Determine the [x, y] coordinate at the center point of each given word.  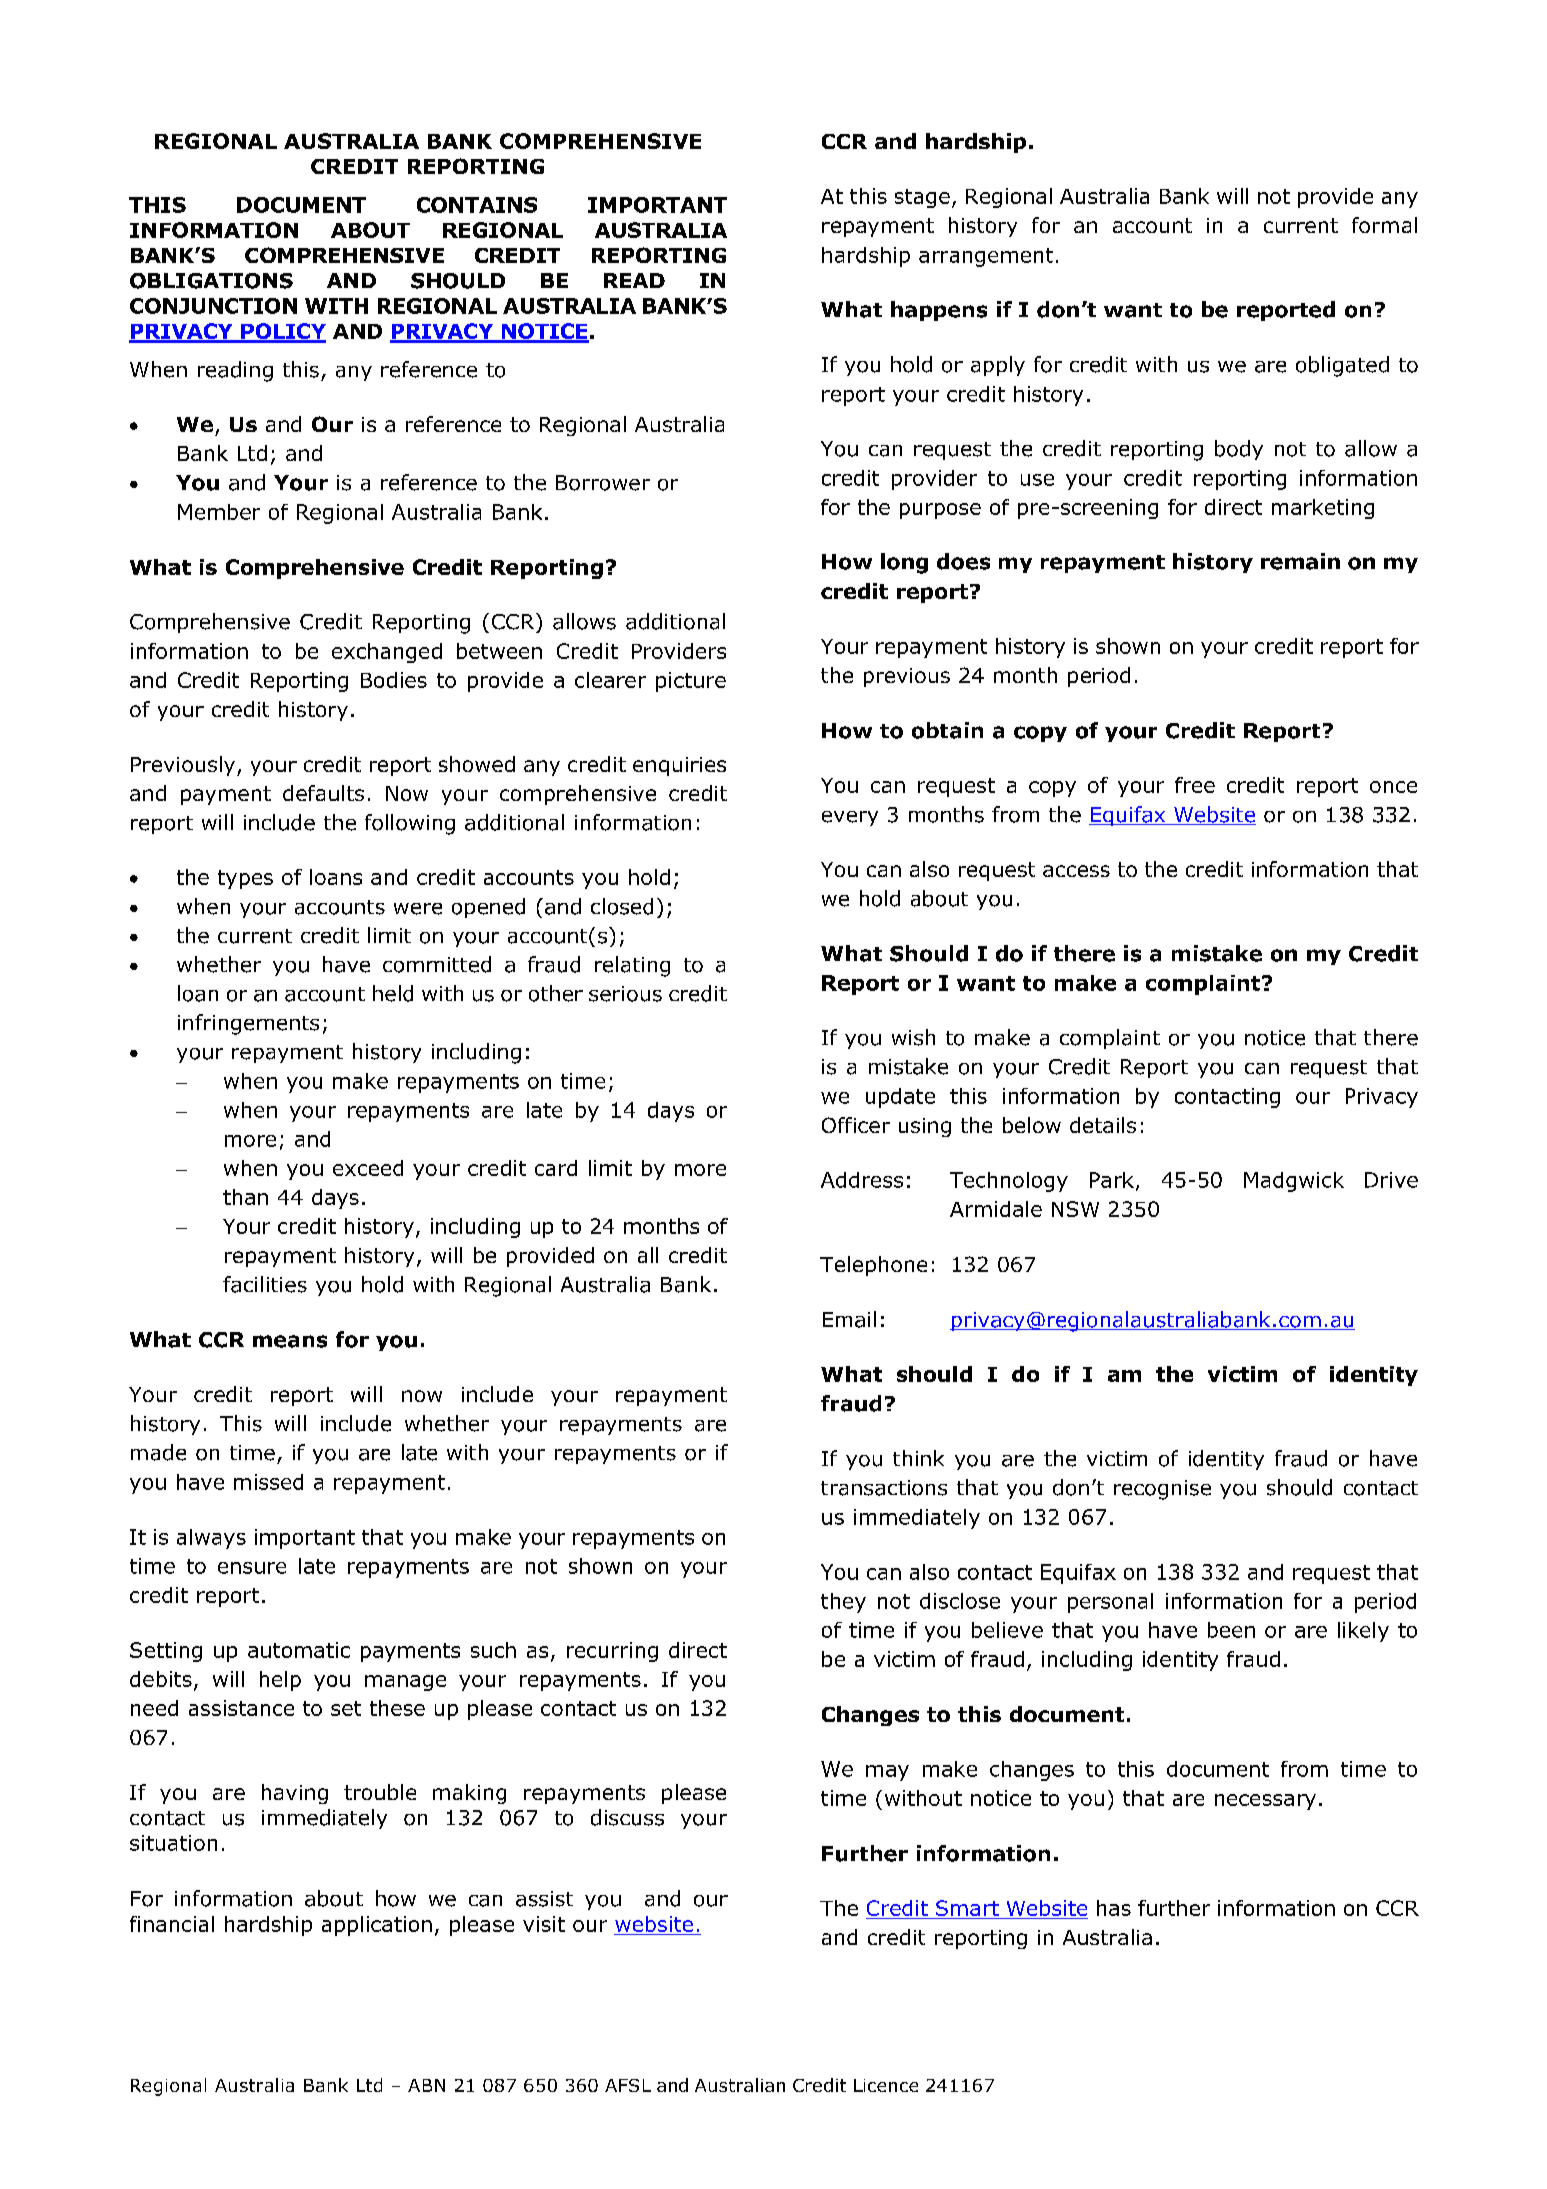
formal [1384, 225]
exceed [368, 1168]
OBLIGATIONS [211, 281]
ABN [426, 2085]
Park [1112, 1180]
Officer [856, 1125]
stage [922, 198]
